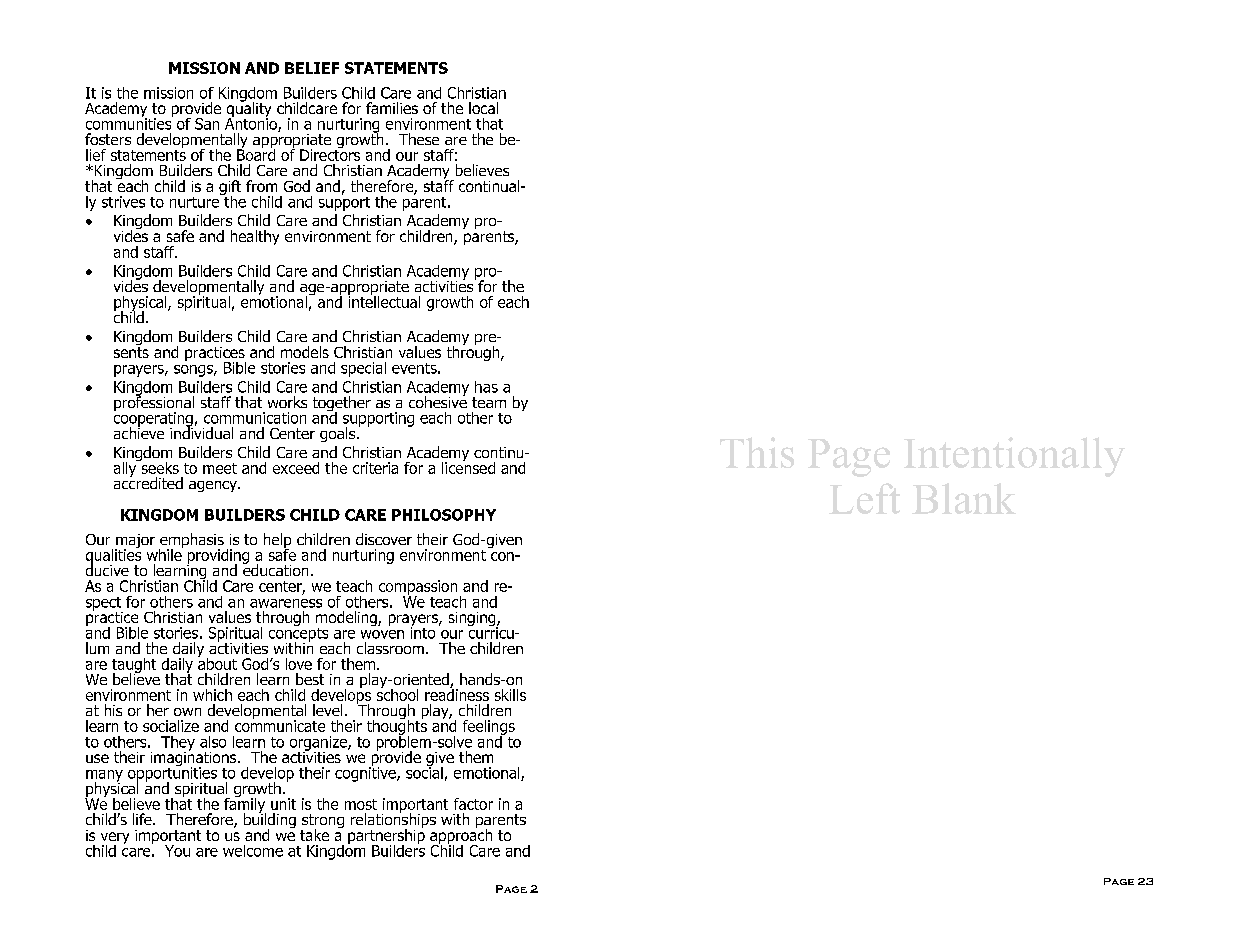 The width and height of the screenshot is (1233, 952). What do you see at coordinates (154, 404) in the screenshot?
I see `professional` at bounding box center [154, 404].
